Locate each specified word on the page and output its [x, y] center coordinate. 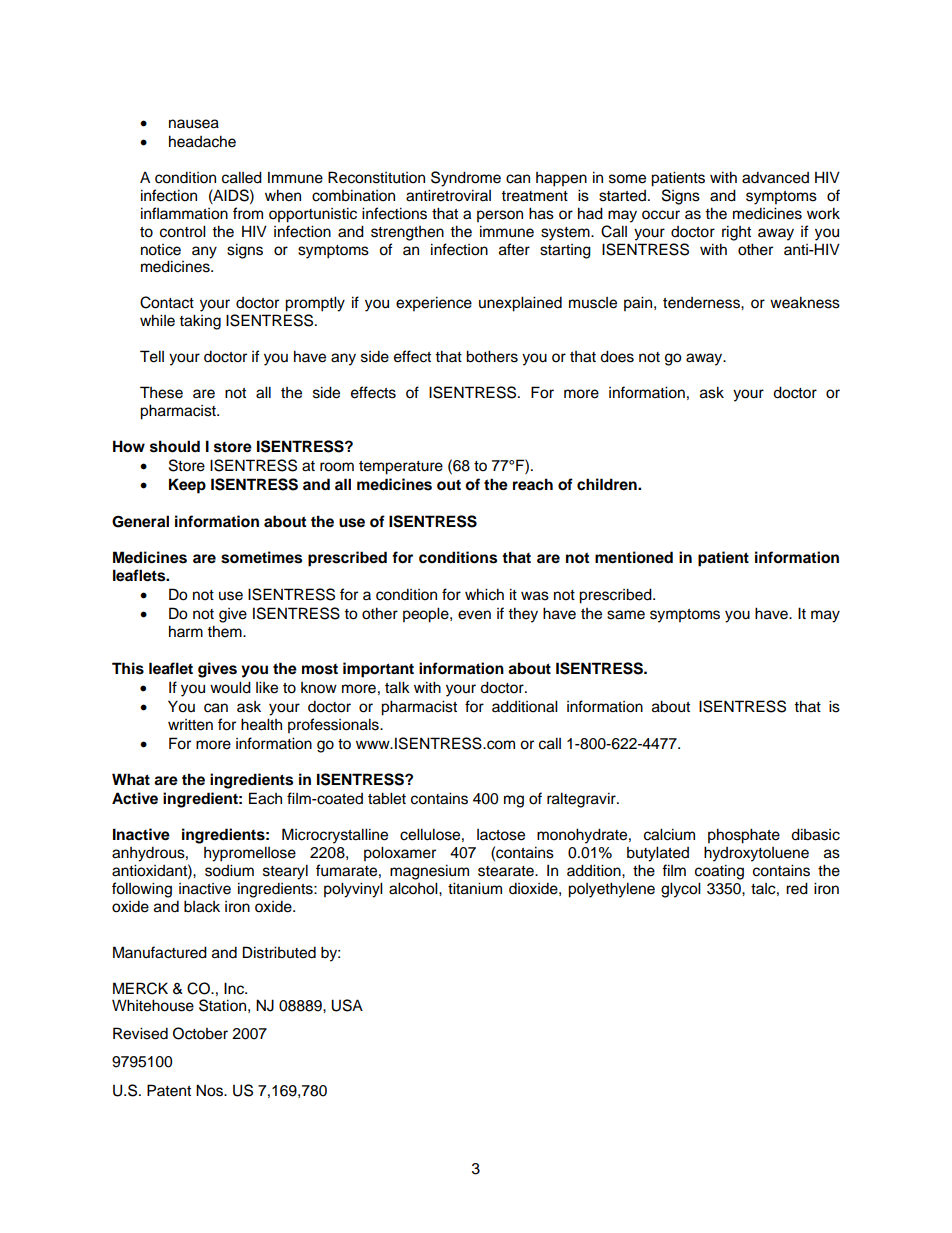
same [626, 615]
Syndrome [466, 179]
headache [202, 141]
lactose [501, 835]
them [225, 631]
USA [347, 1005]
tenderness [702, 303]
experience [434, 304]
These [161, 392]
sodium [229, 870]
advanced [775, 177]
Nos [210, 1090]
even [474, 615]
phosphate [744, 836]
